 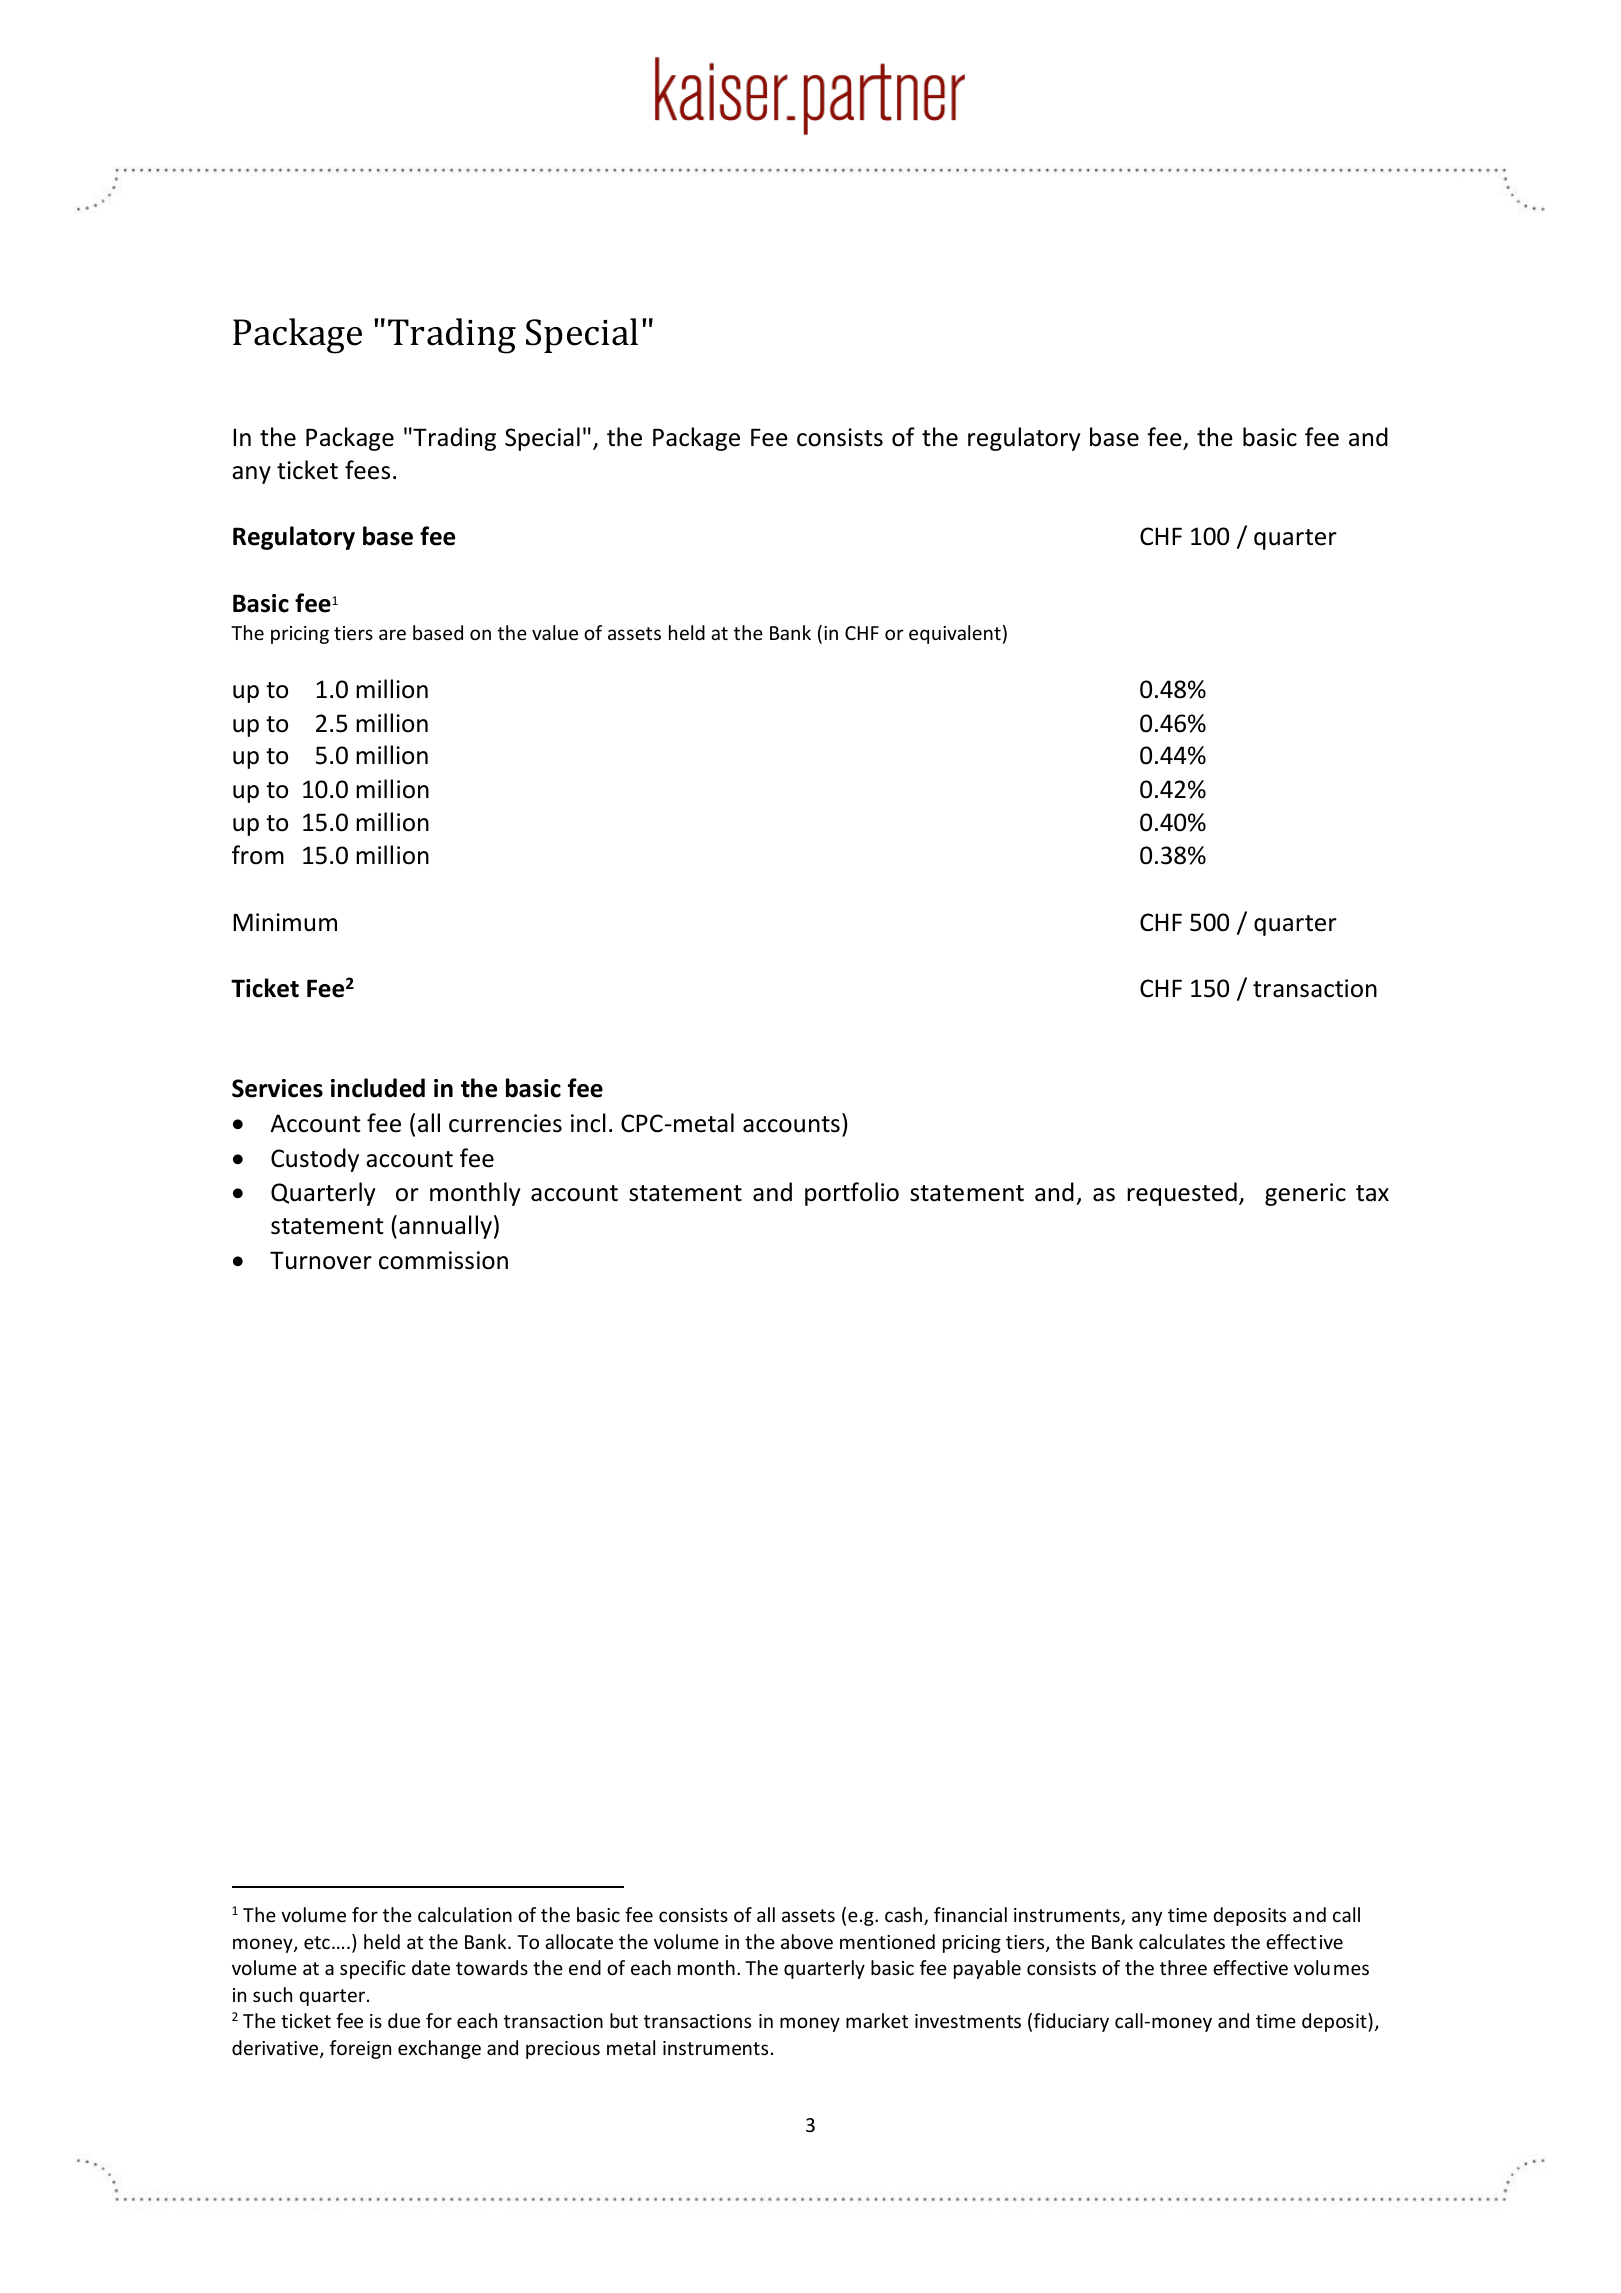 I want to click on equivalent, so click(x=955, y=634).
